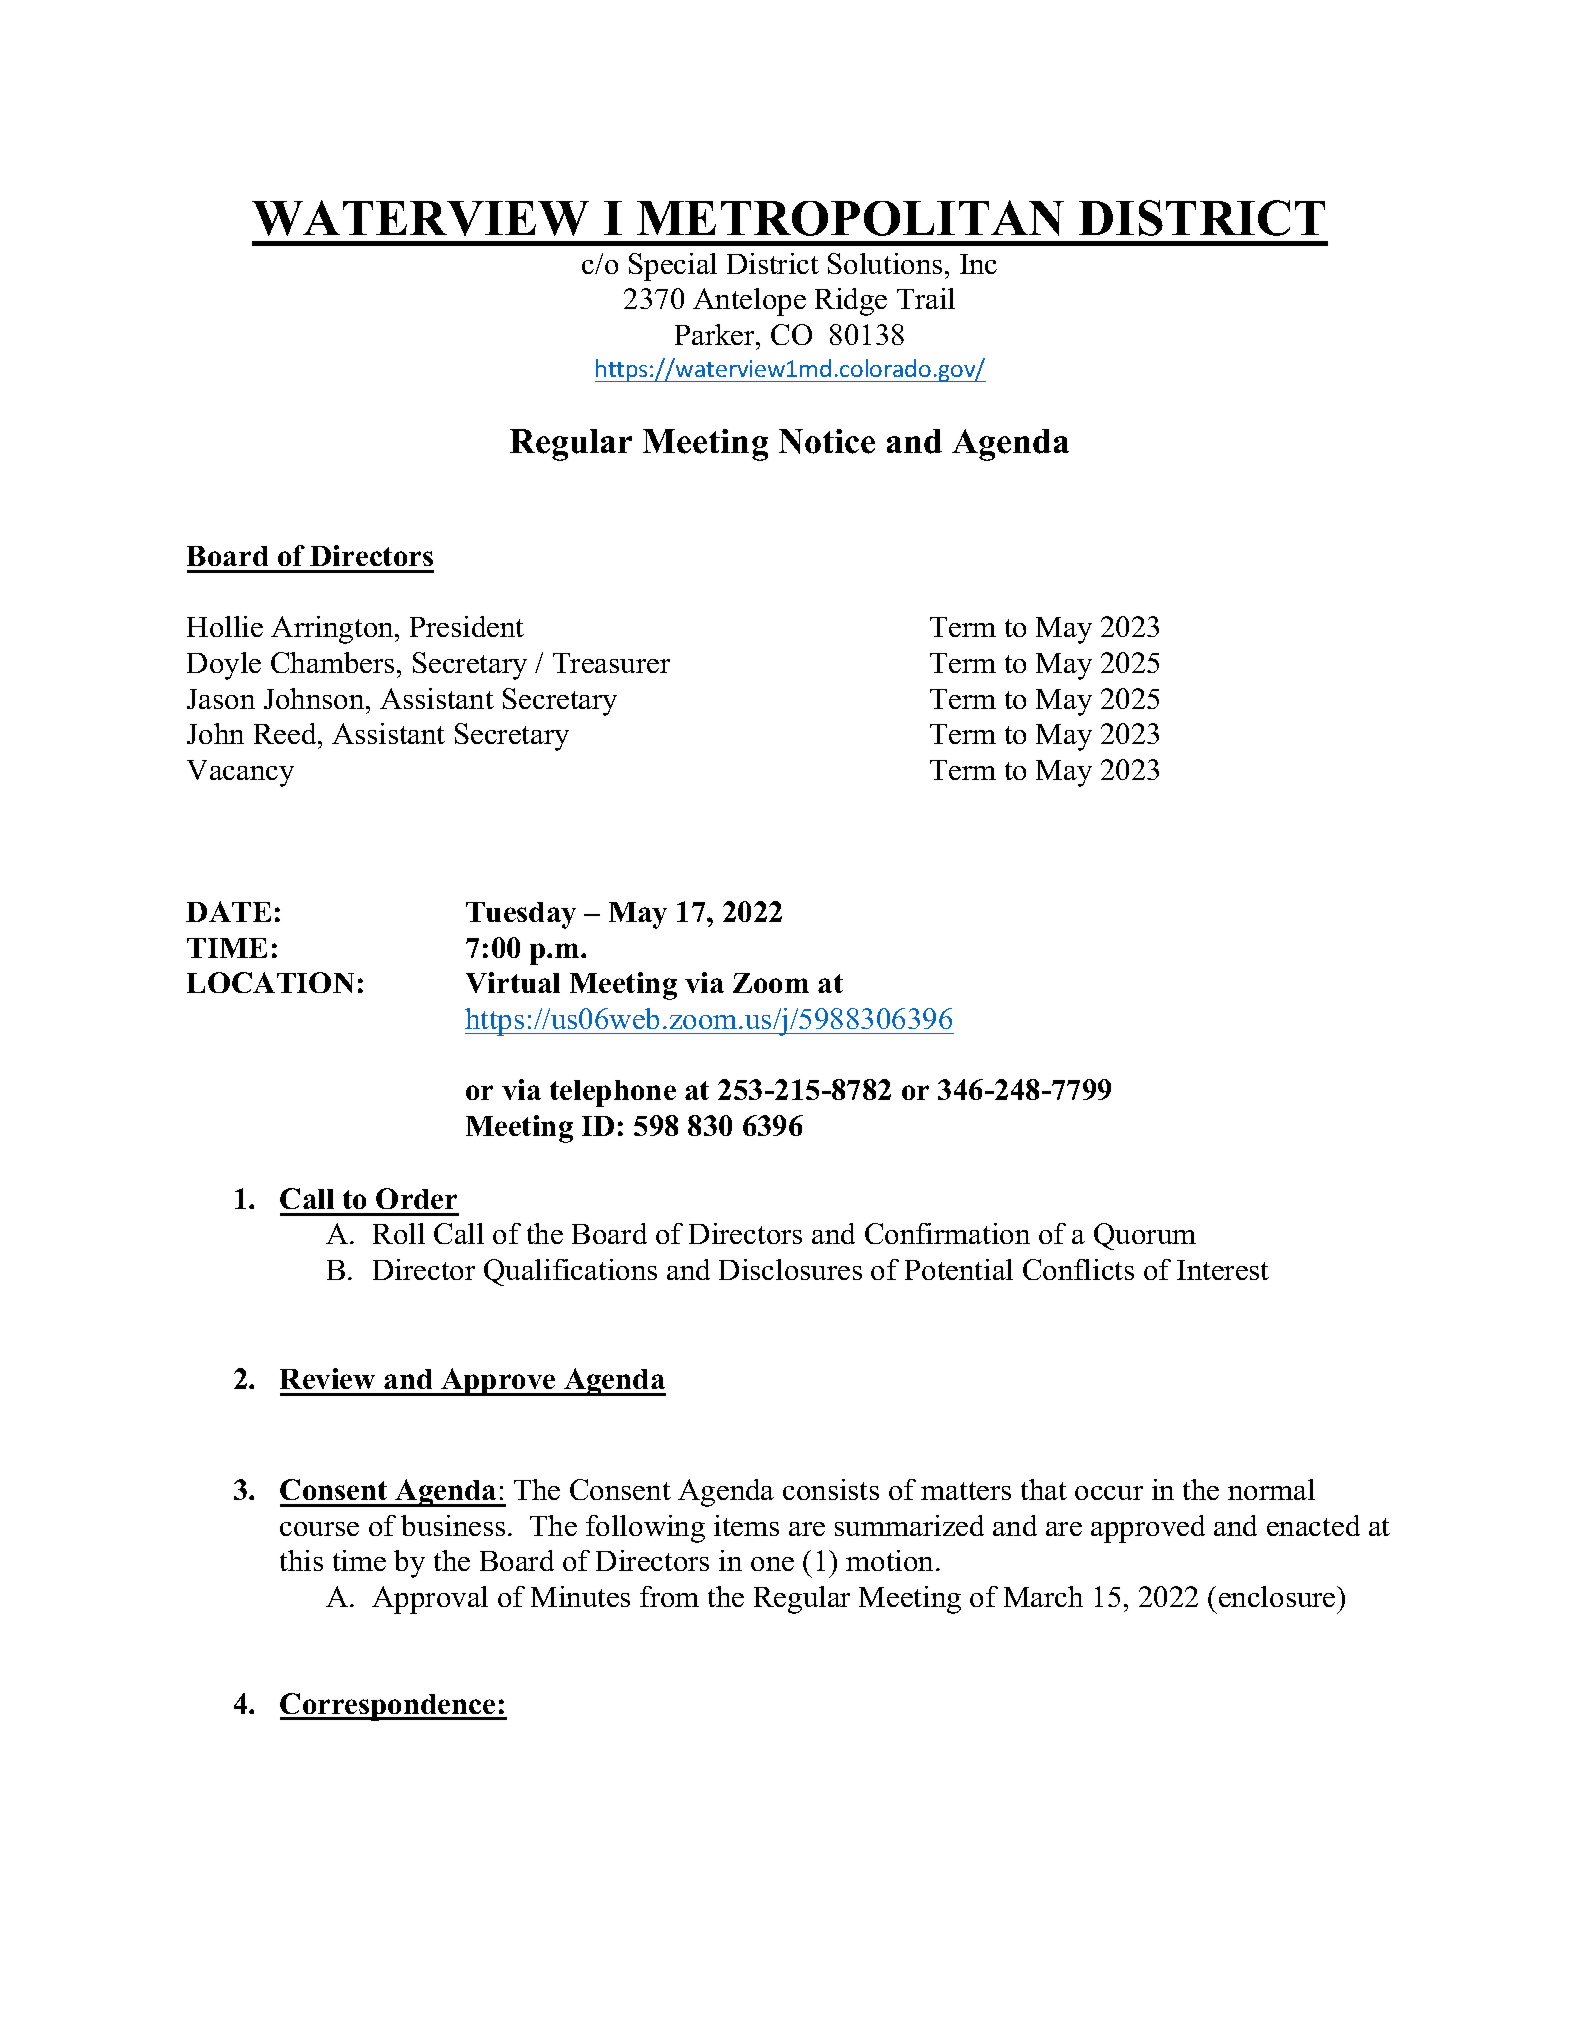 This document has width=1578, height=2042. What do you see at coordinates (790, 1269) in the document?
I see `Disclosures` at bounding box center [790, 1269].
